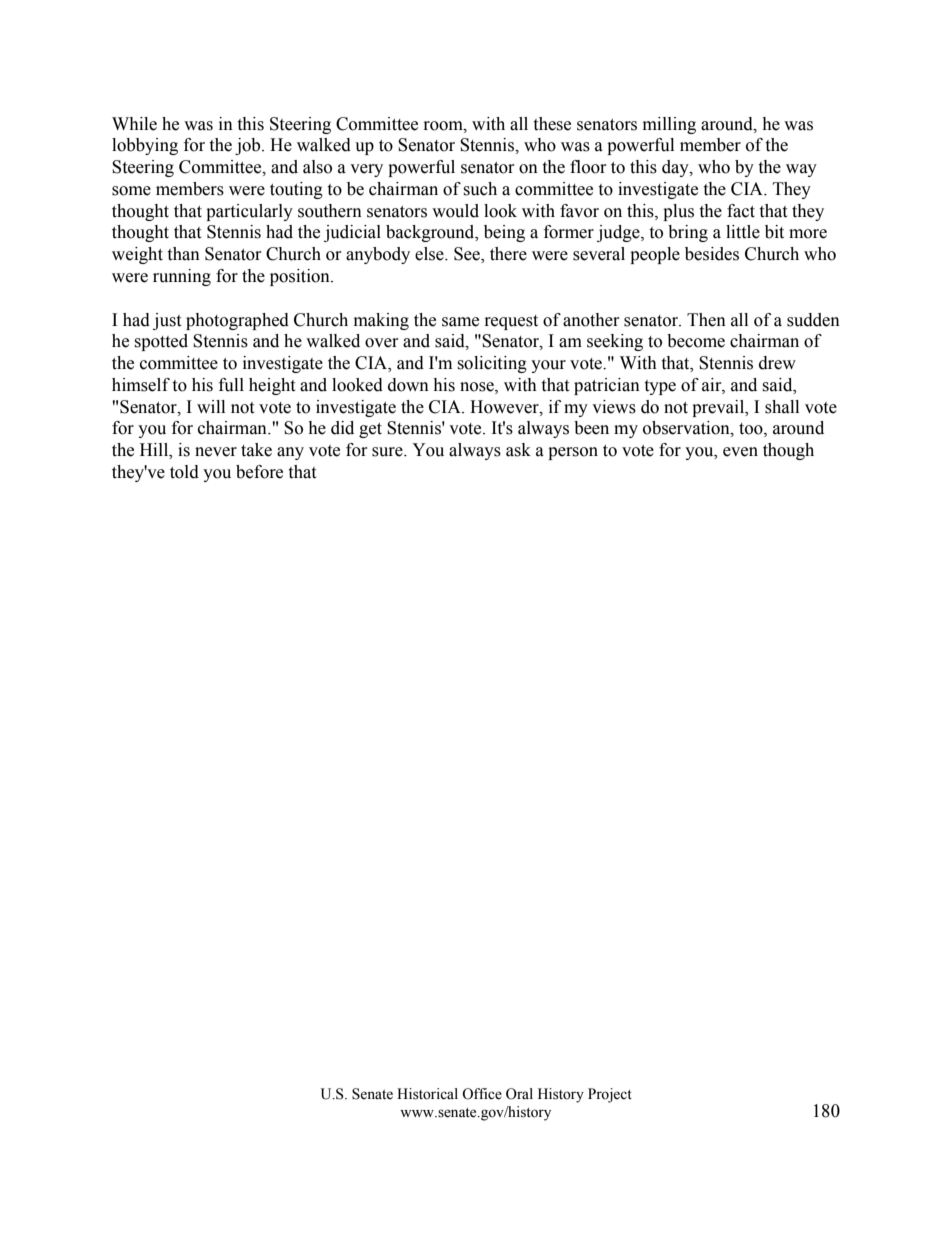 This screenshot has height=1233, width=952. Describe the element at coordinates (518, 450) in the screenshot. I see `ask` at that location.
